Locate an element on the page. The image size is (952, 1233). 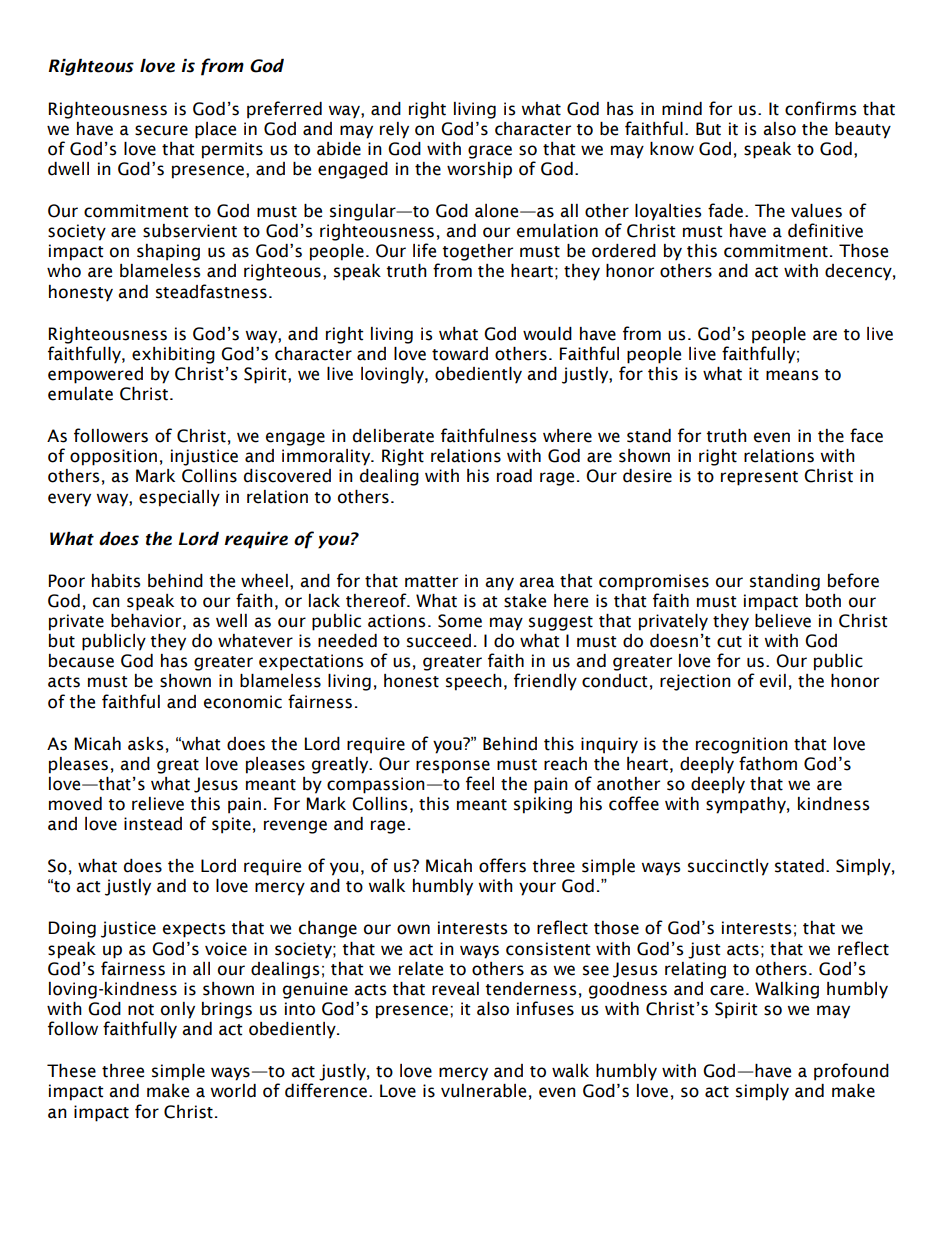
confirms is located at coordinates (821, 108).
